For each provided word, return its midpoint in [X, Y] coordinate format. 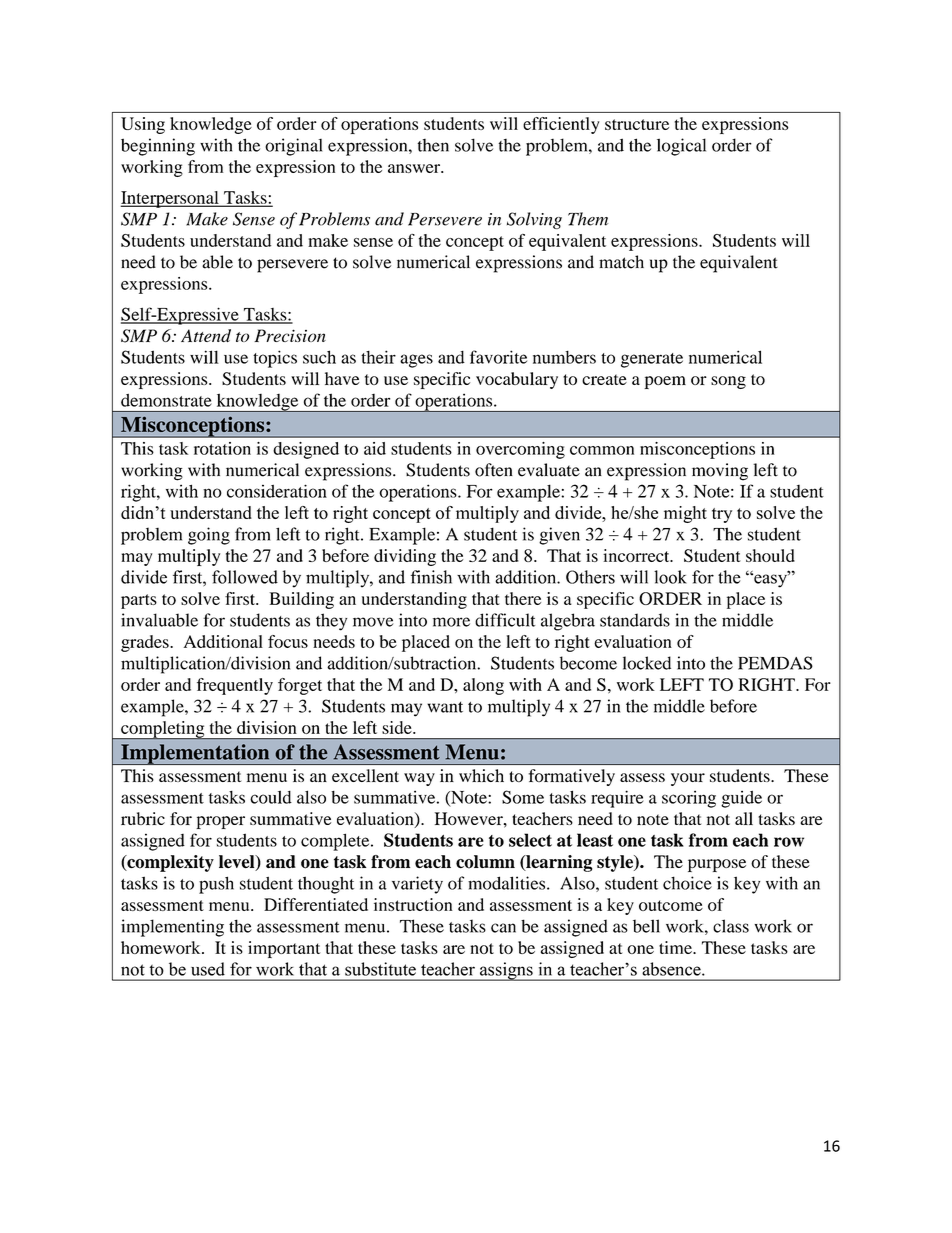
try [722, 515]
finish [431, 577]
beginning [158, 147]
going [209, 536]
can [503, 928]
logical [681, 147]
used [208, 969]
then [433, 145]
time [676, 947]
